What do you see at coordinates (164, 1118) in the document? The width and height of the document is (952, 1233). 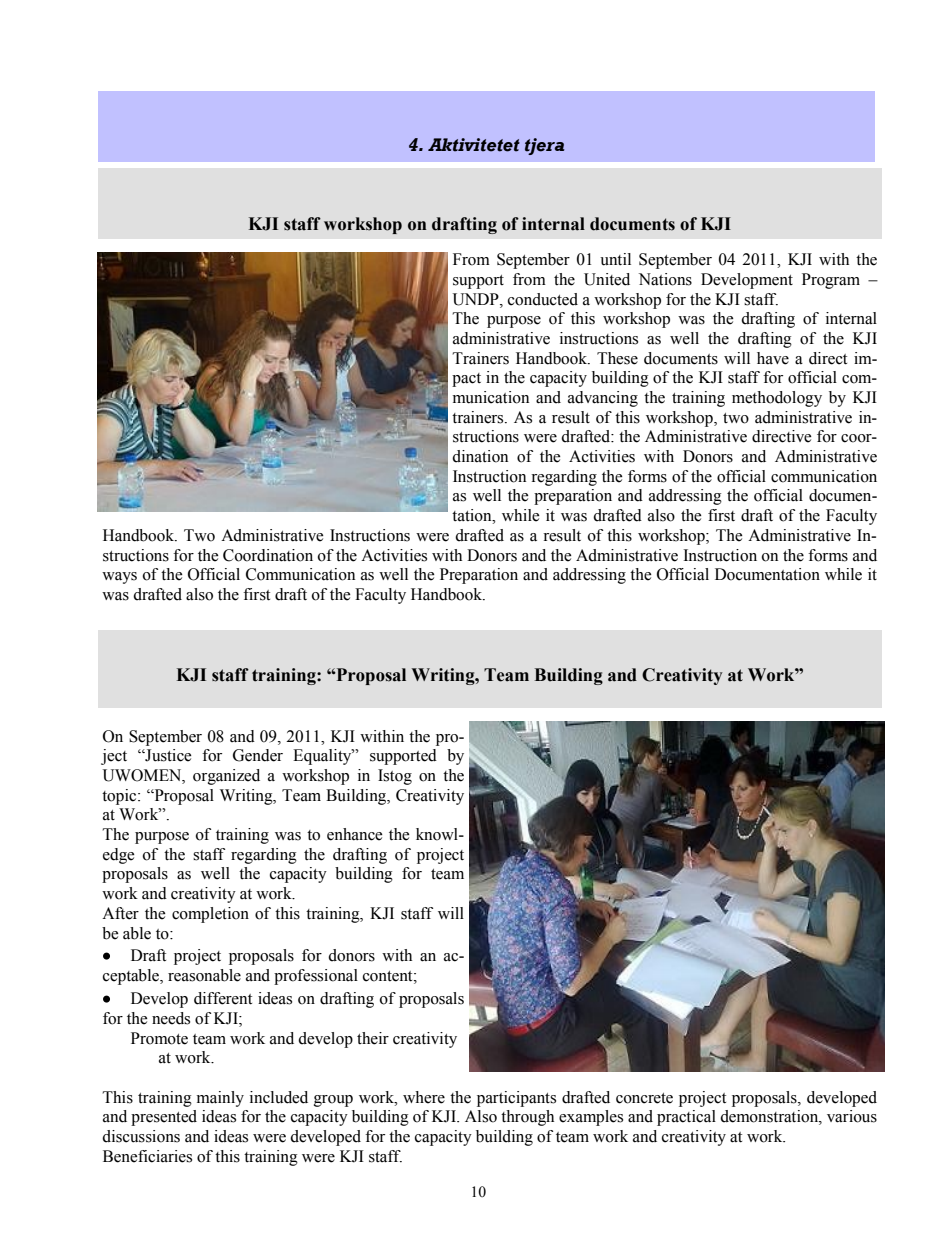 I see `presented` at bounding box center [164, 1118].
